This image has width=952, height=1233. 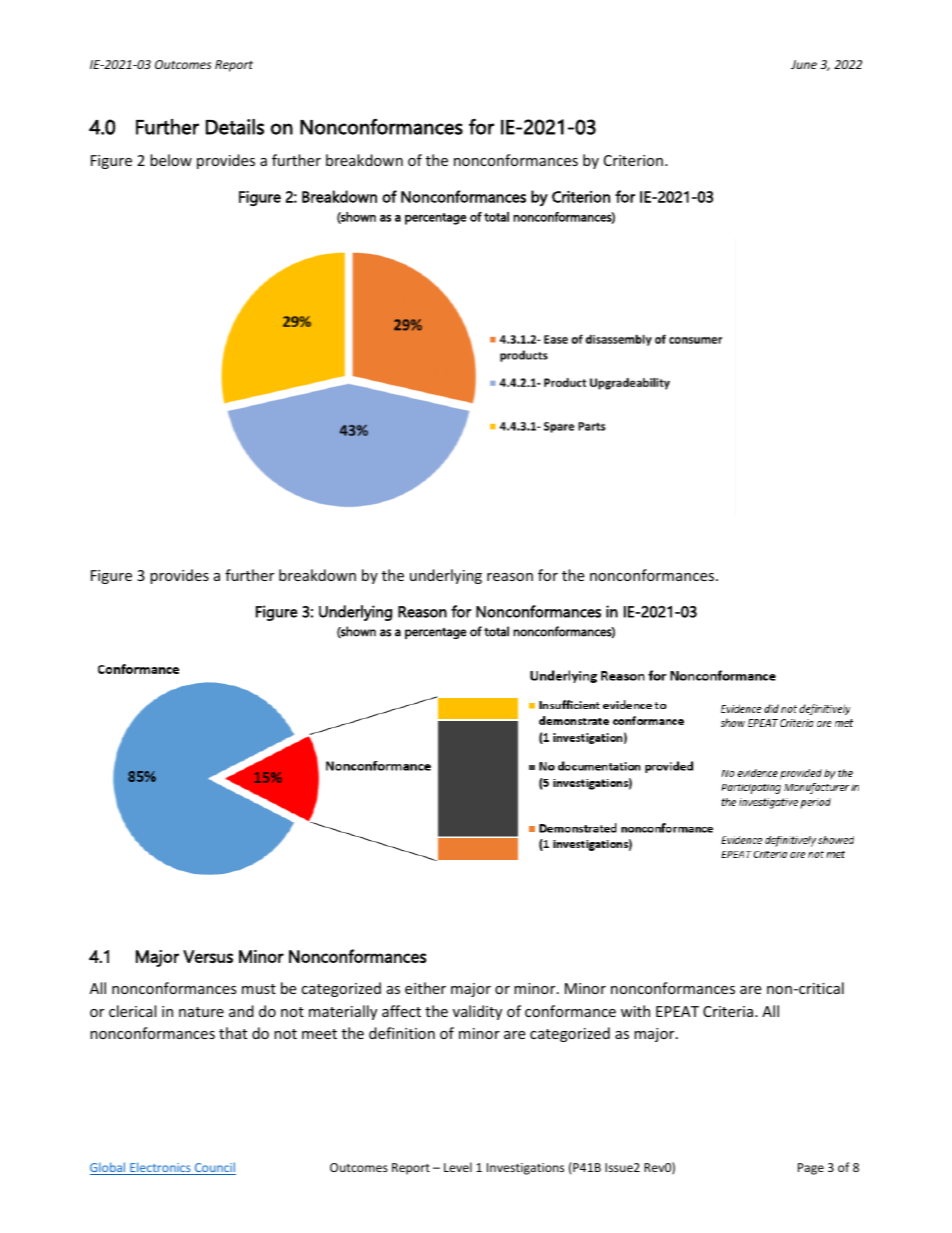 What do you see at coordinates (259, 989) in the image?
I see `must` at bounding box center [259, 989].
